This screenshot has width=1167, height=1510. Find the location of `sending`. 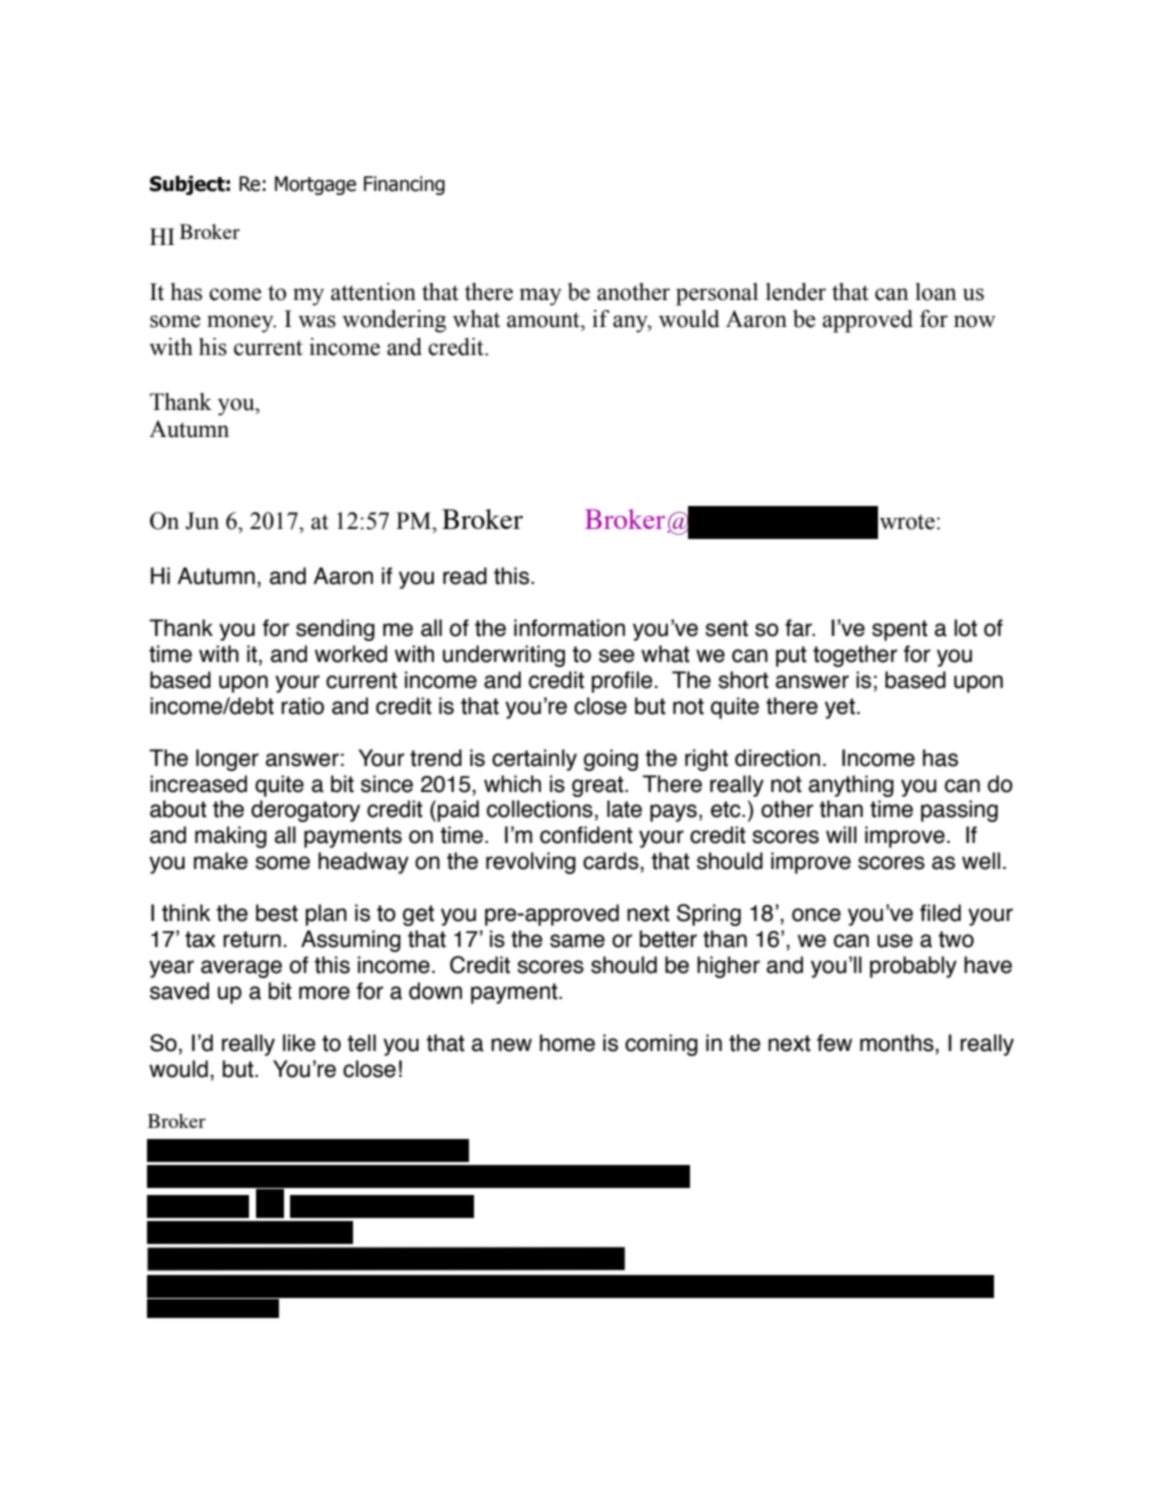

sending is located at coordinates (335, 630).
